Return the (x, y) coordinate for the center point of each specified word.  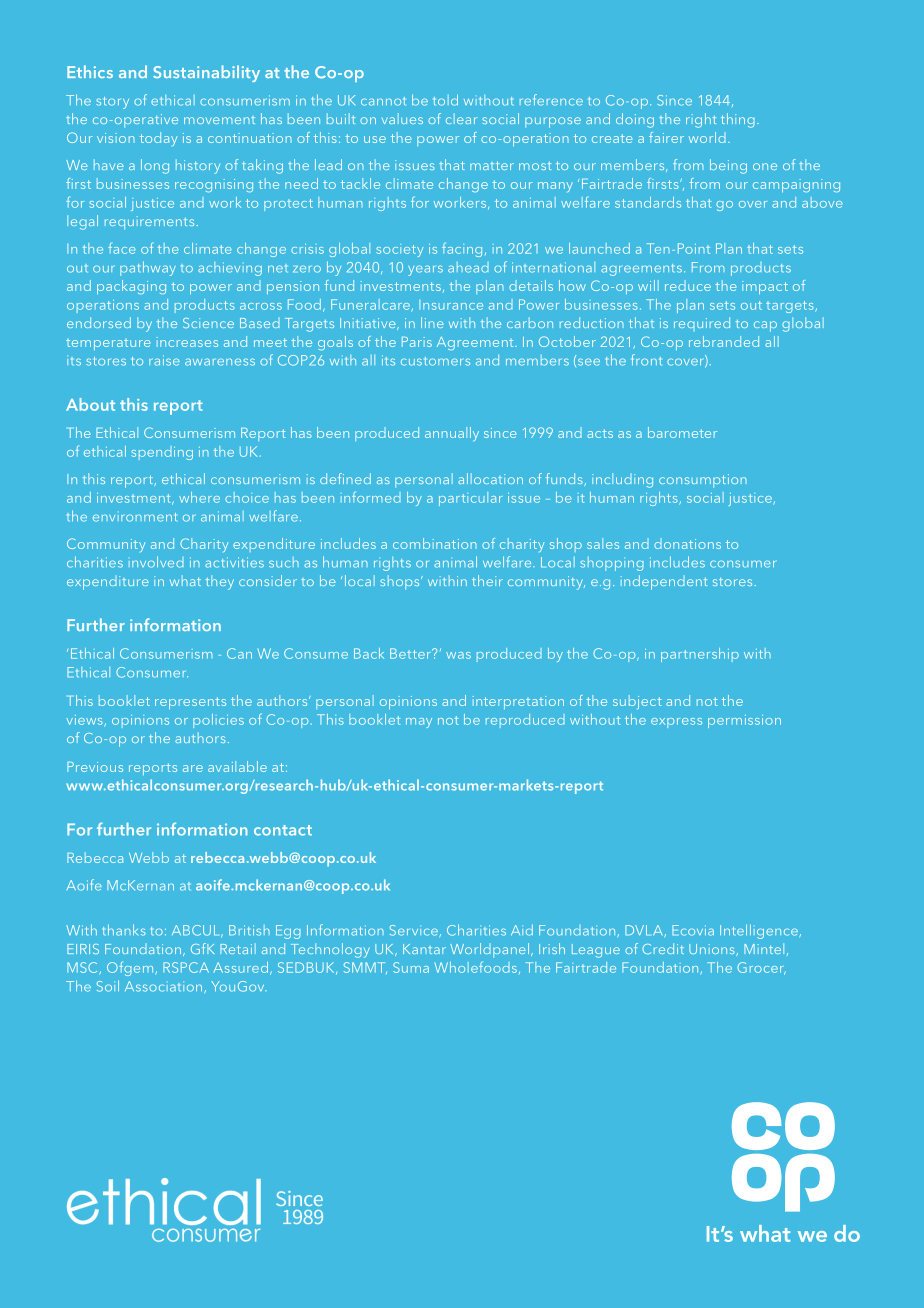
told (445, 100)
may (419, 723)
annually (452, 434)
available (237, 766)
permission (744, 721)
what (185, 580)
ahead (468, 267)
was (458, 655)
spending (162, 453)
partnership (700, 655)
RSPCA (186, 967)
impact (765, 287)
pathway (148, 268)
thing (738, 120)
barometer (682, 432)
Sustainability (206, 73)
